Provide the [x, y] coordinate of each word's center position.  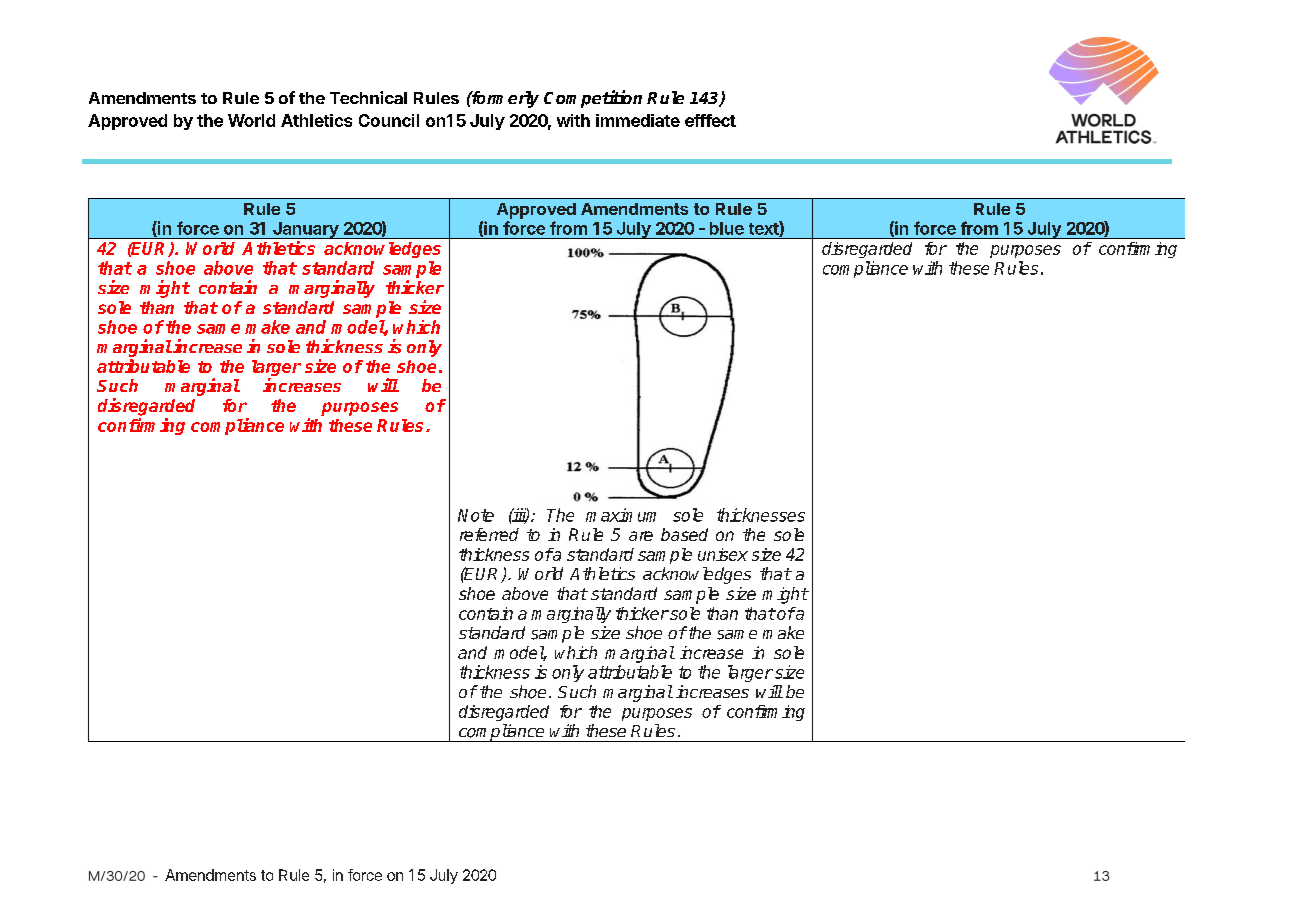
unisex [723, 554]
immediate [638, 120]
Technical [368, 97]
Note [476, 515]
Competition [593, 99]
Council [389, 120]
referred [489, 534]
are [641, 536]
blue [727, 228]
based [684, 534]
